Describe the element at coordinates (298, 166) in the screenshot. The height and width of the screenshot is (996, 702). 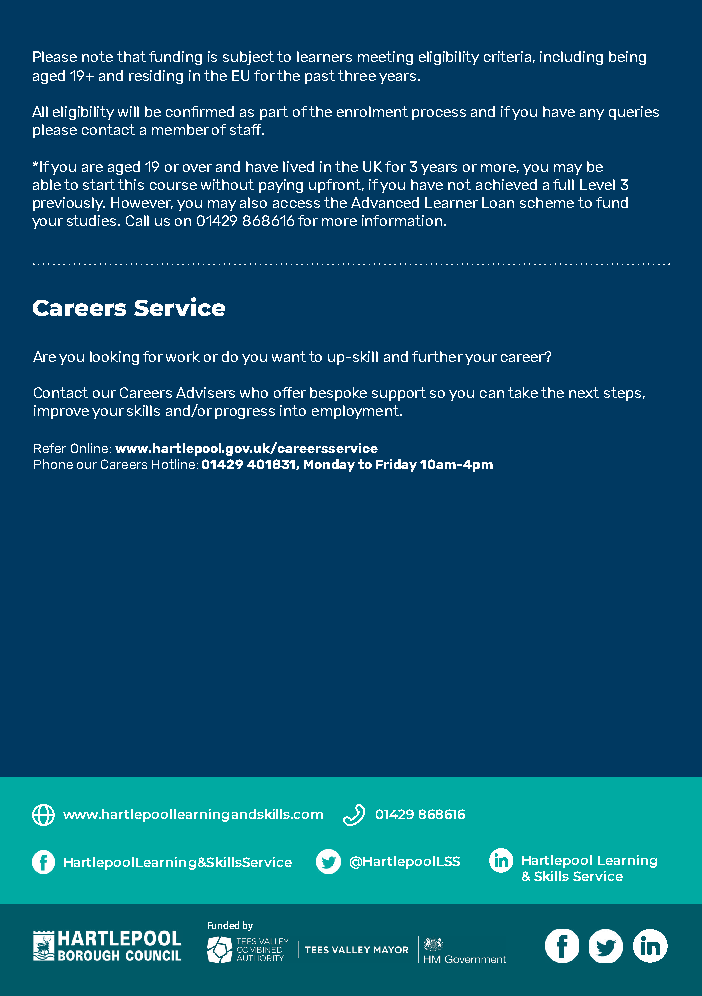
I see `lived` at that location.
